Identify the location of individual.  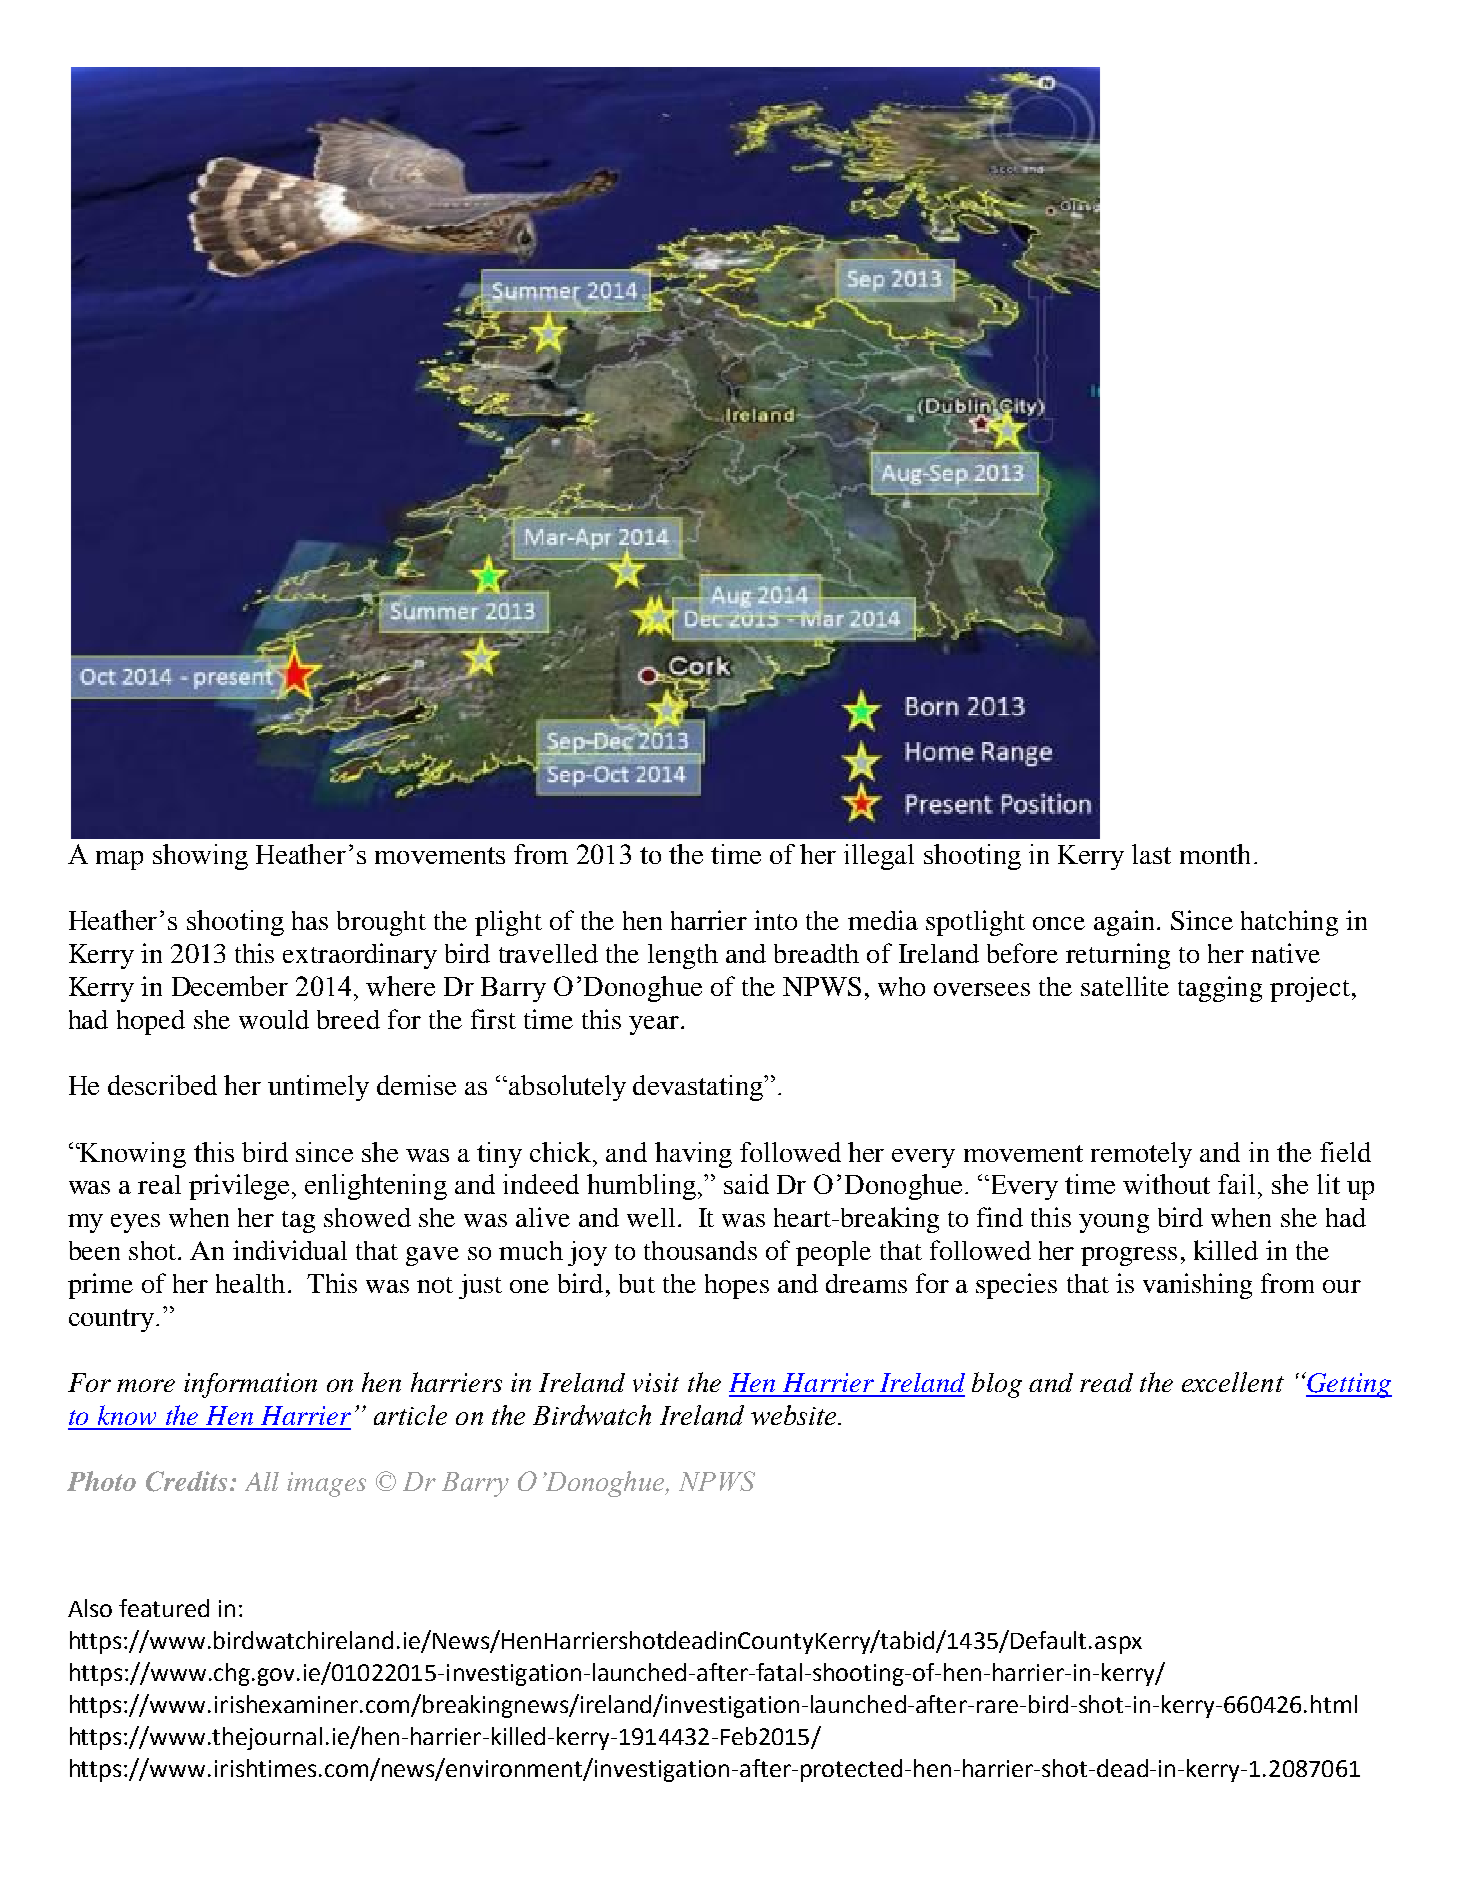
(290, 1250).
